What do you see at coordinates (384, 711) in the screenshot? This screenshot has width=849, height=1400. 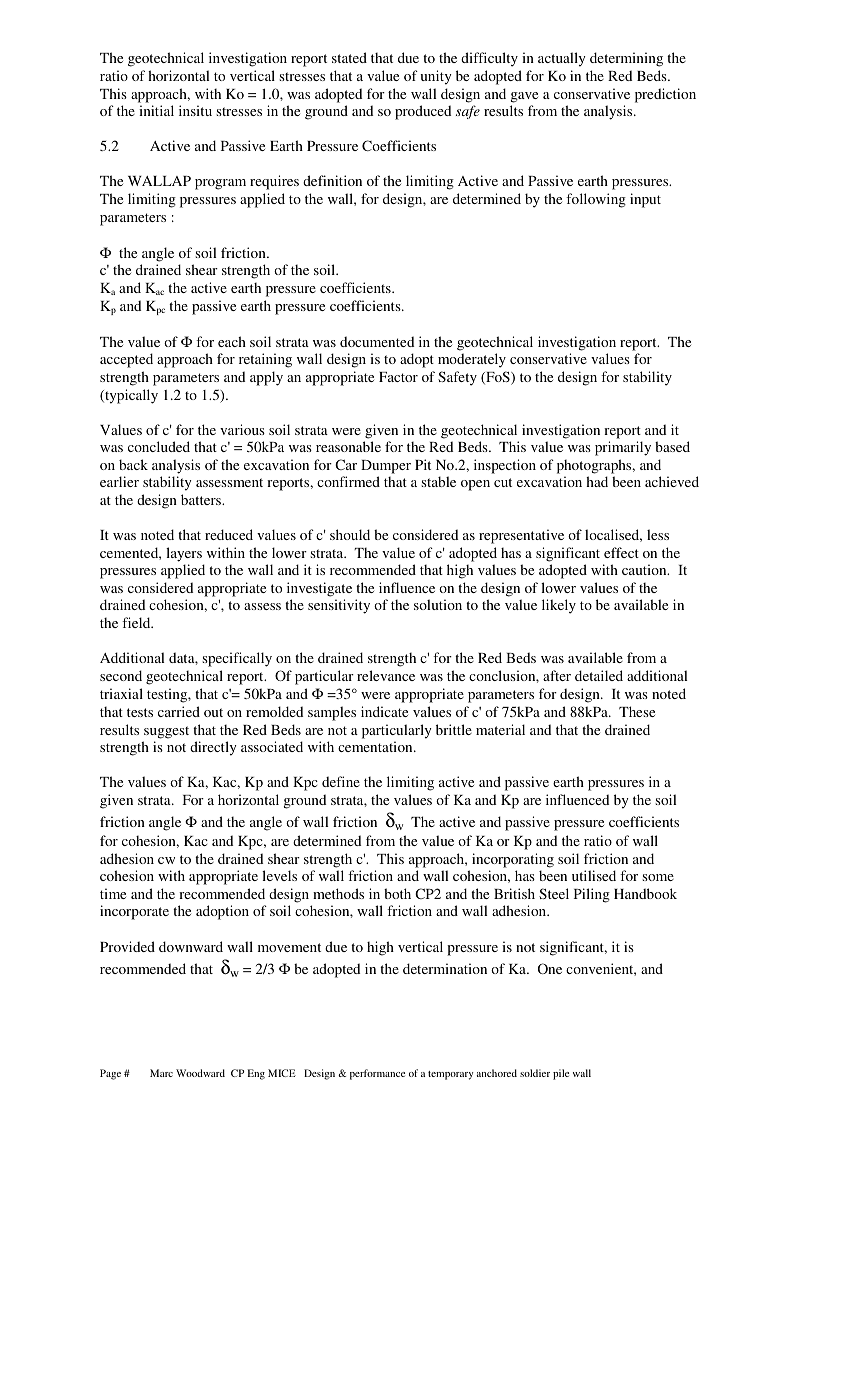 I see `indicate` at bounding box center [384, 711].
